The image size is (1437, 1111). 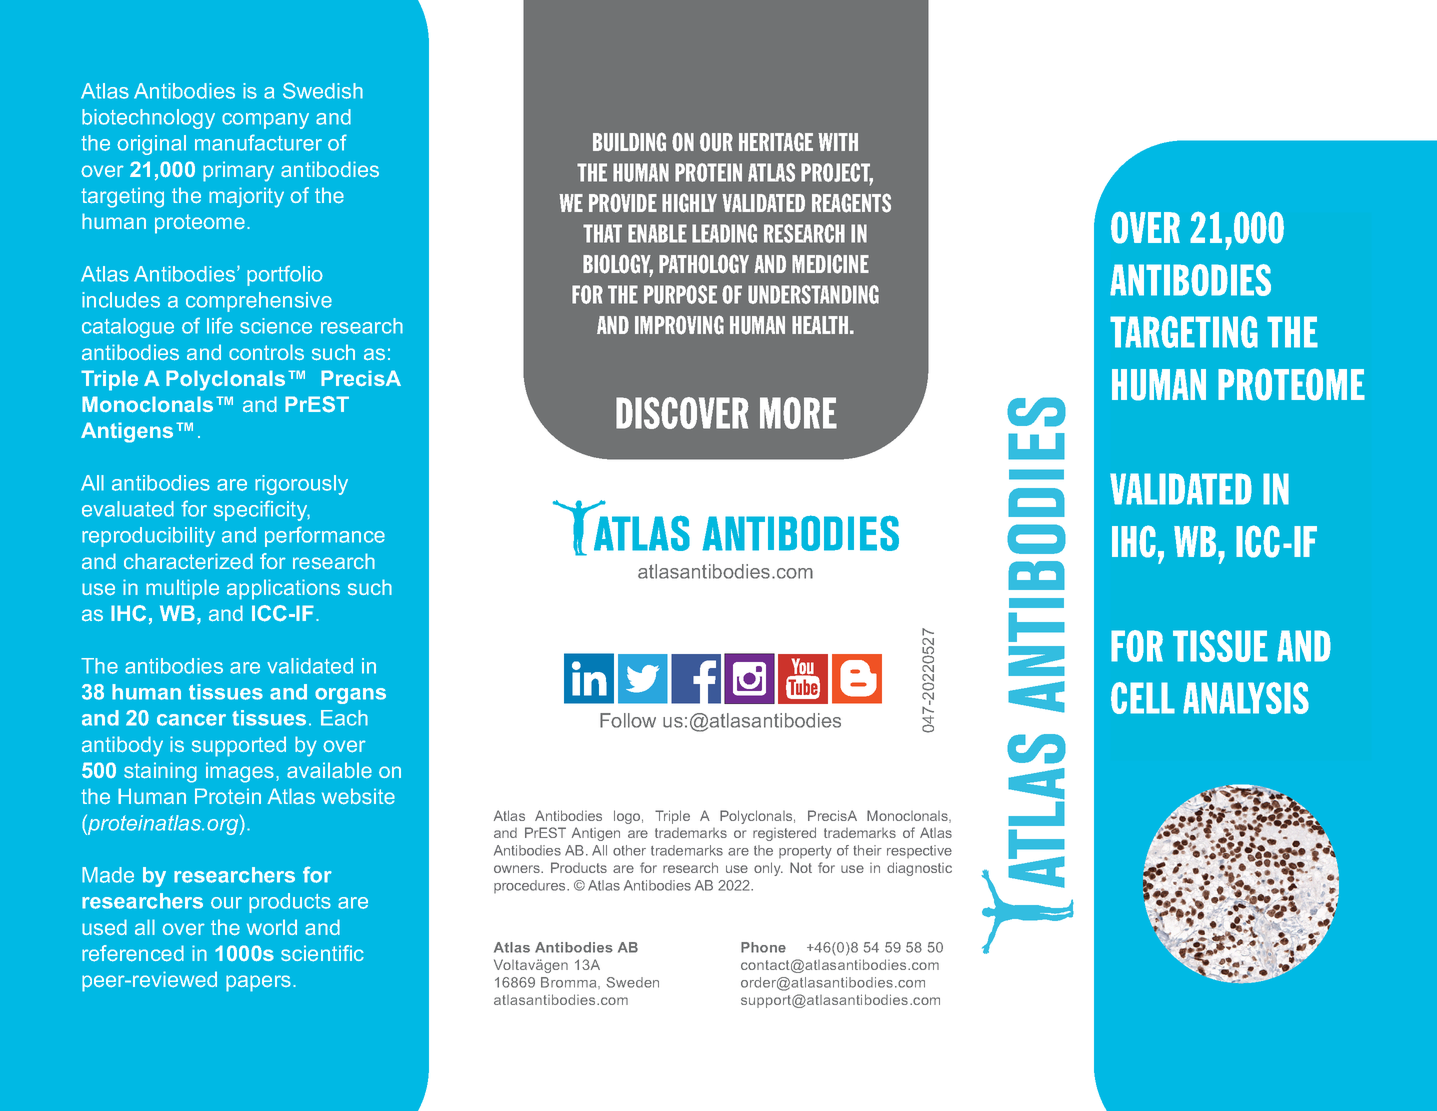 What do you see at coordinates (265, 121) in the image?
I see `company` at bounding box center [265, 121].
